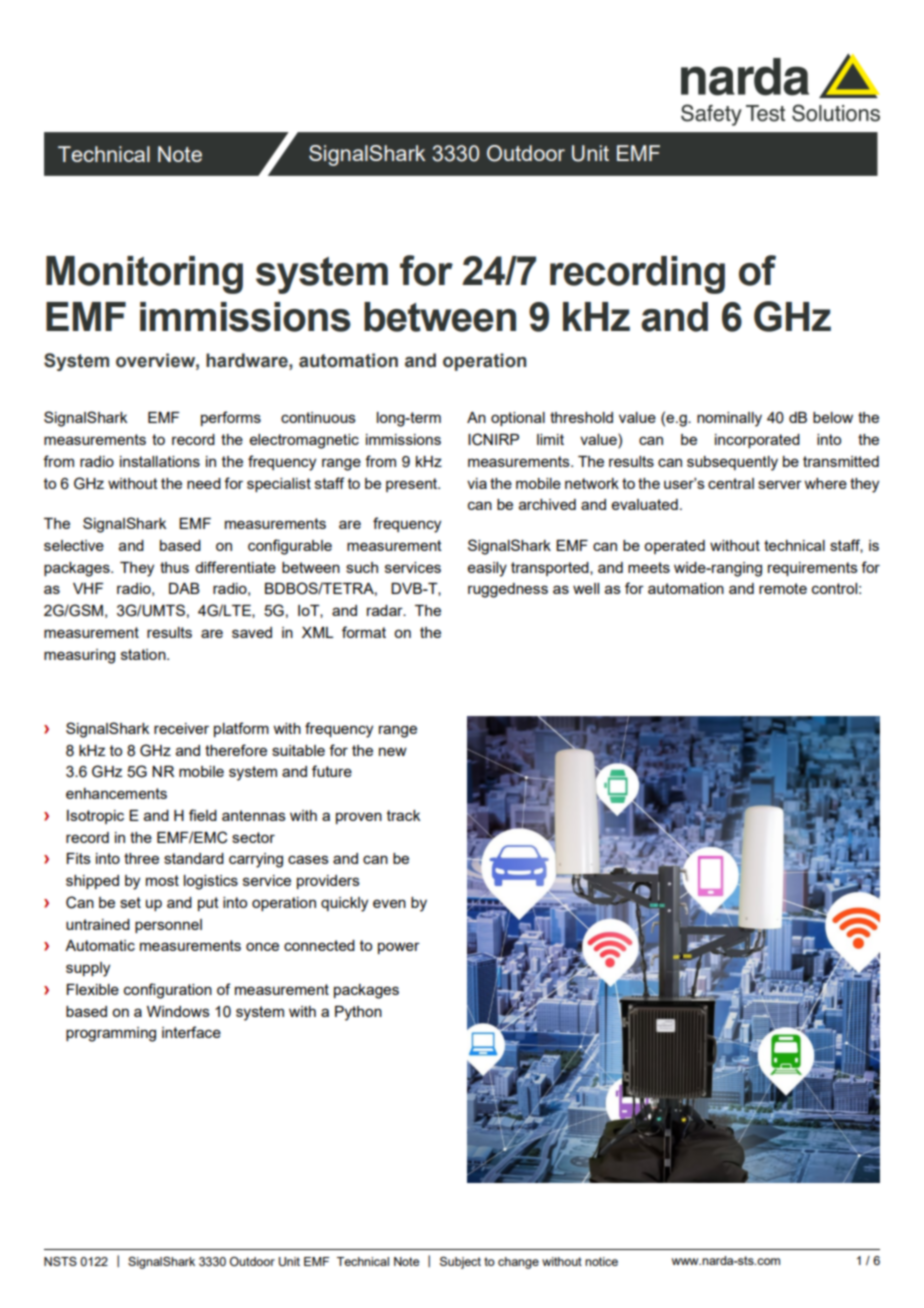 The width and height of the document is (924, 1308). I want to click on personnel, so click(168, 926).
